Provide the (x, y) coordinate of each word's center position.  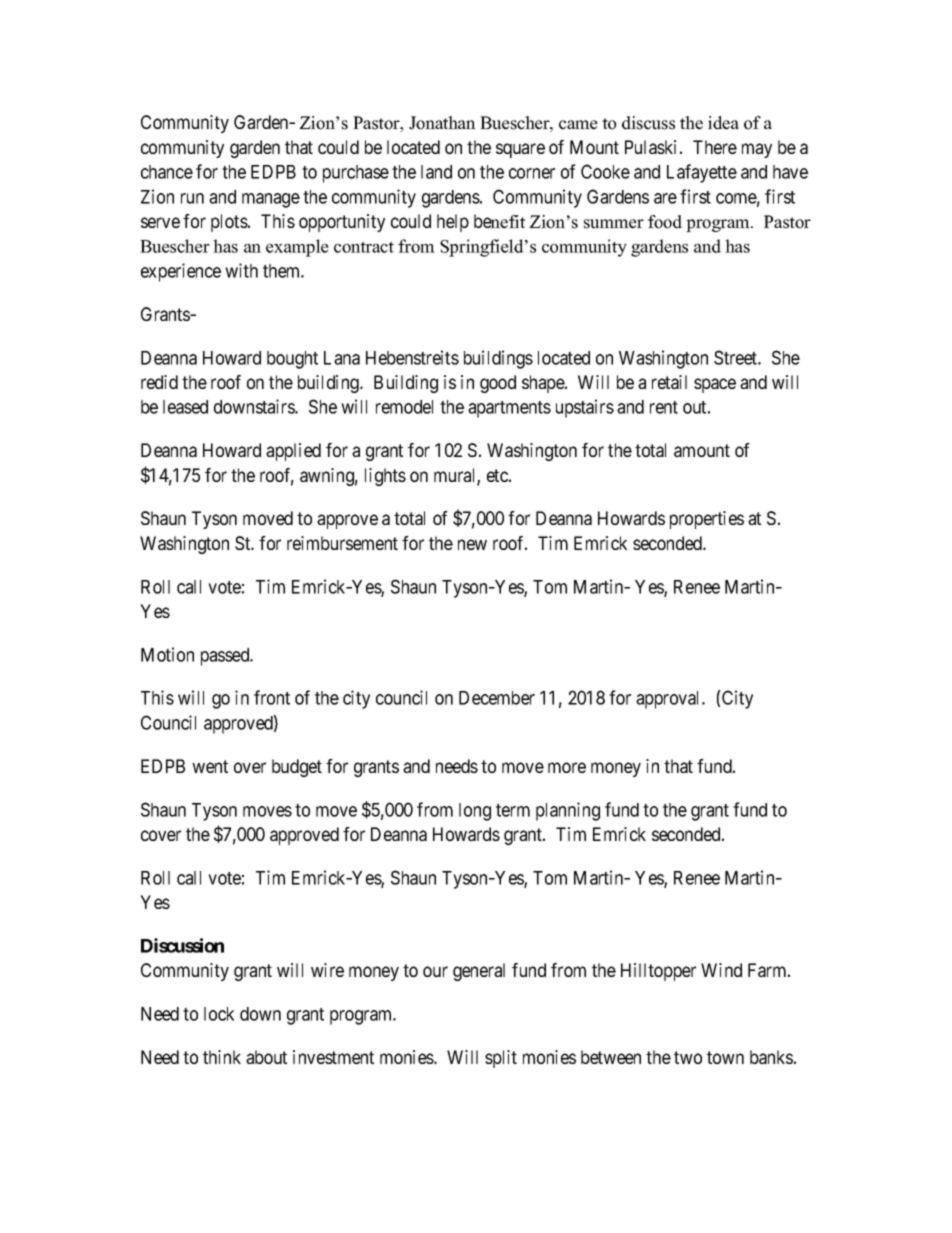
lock (219, 1014)
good (498, 384)
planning (568, 811)
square (520, 150)
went (210, 766)
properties (707, 520)
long (475, 812)
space (715, 385)
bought (292, 360)
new (472, 544)
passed (226, 657)
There (715, 147)
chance (167, 172)
